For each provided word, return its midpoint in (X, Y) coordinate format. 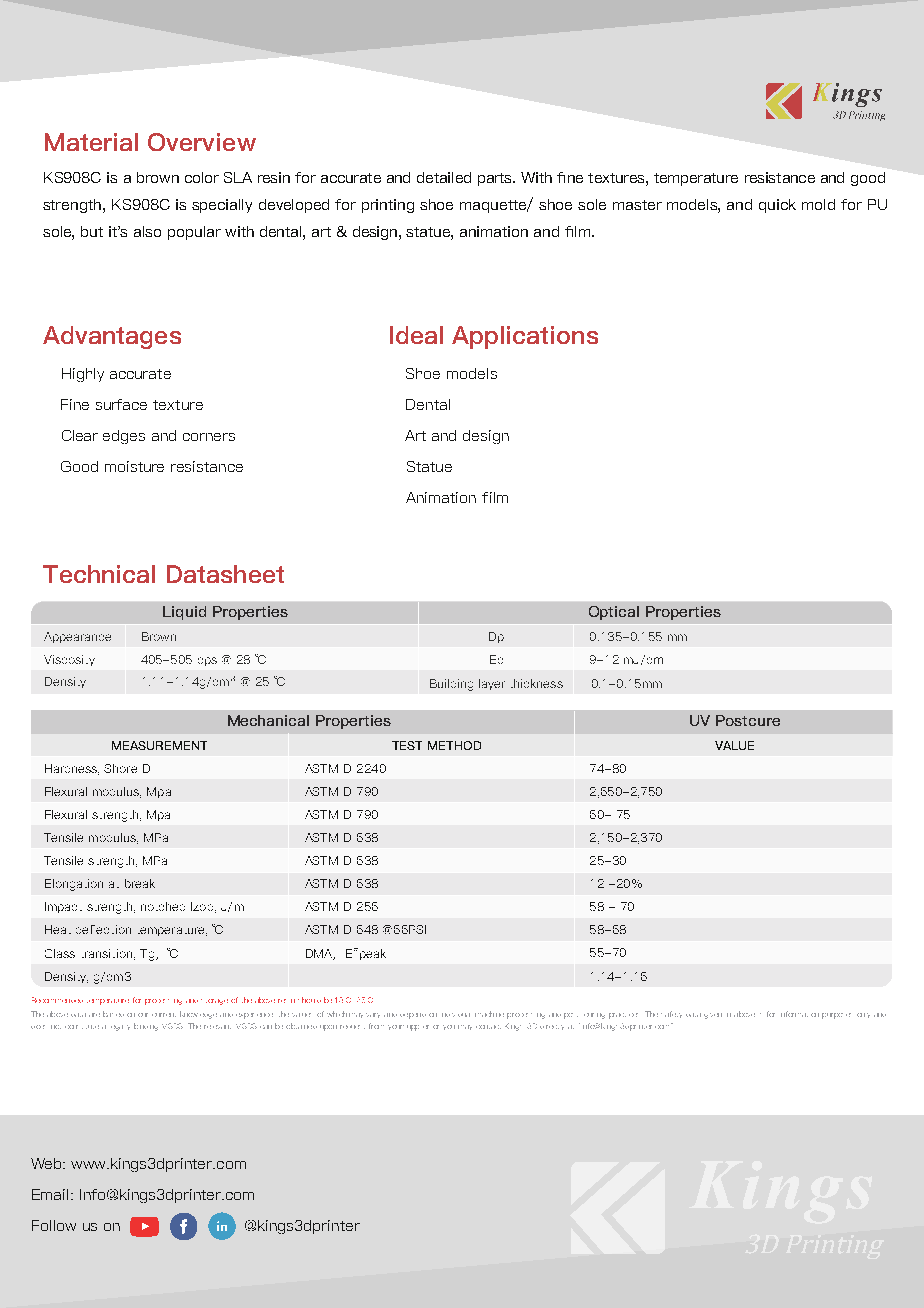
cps (207, 661)
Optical (614, 613)
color (202, 177)
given (713, 1016)
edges (124, 437)
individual (456, 1015)
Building (451, 685)
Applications (525, 337)
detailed (444, 177)
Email (50, 1194)
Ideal (416, 335)
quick (777, 206)
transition (107, 953)
